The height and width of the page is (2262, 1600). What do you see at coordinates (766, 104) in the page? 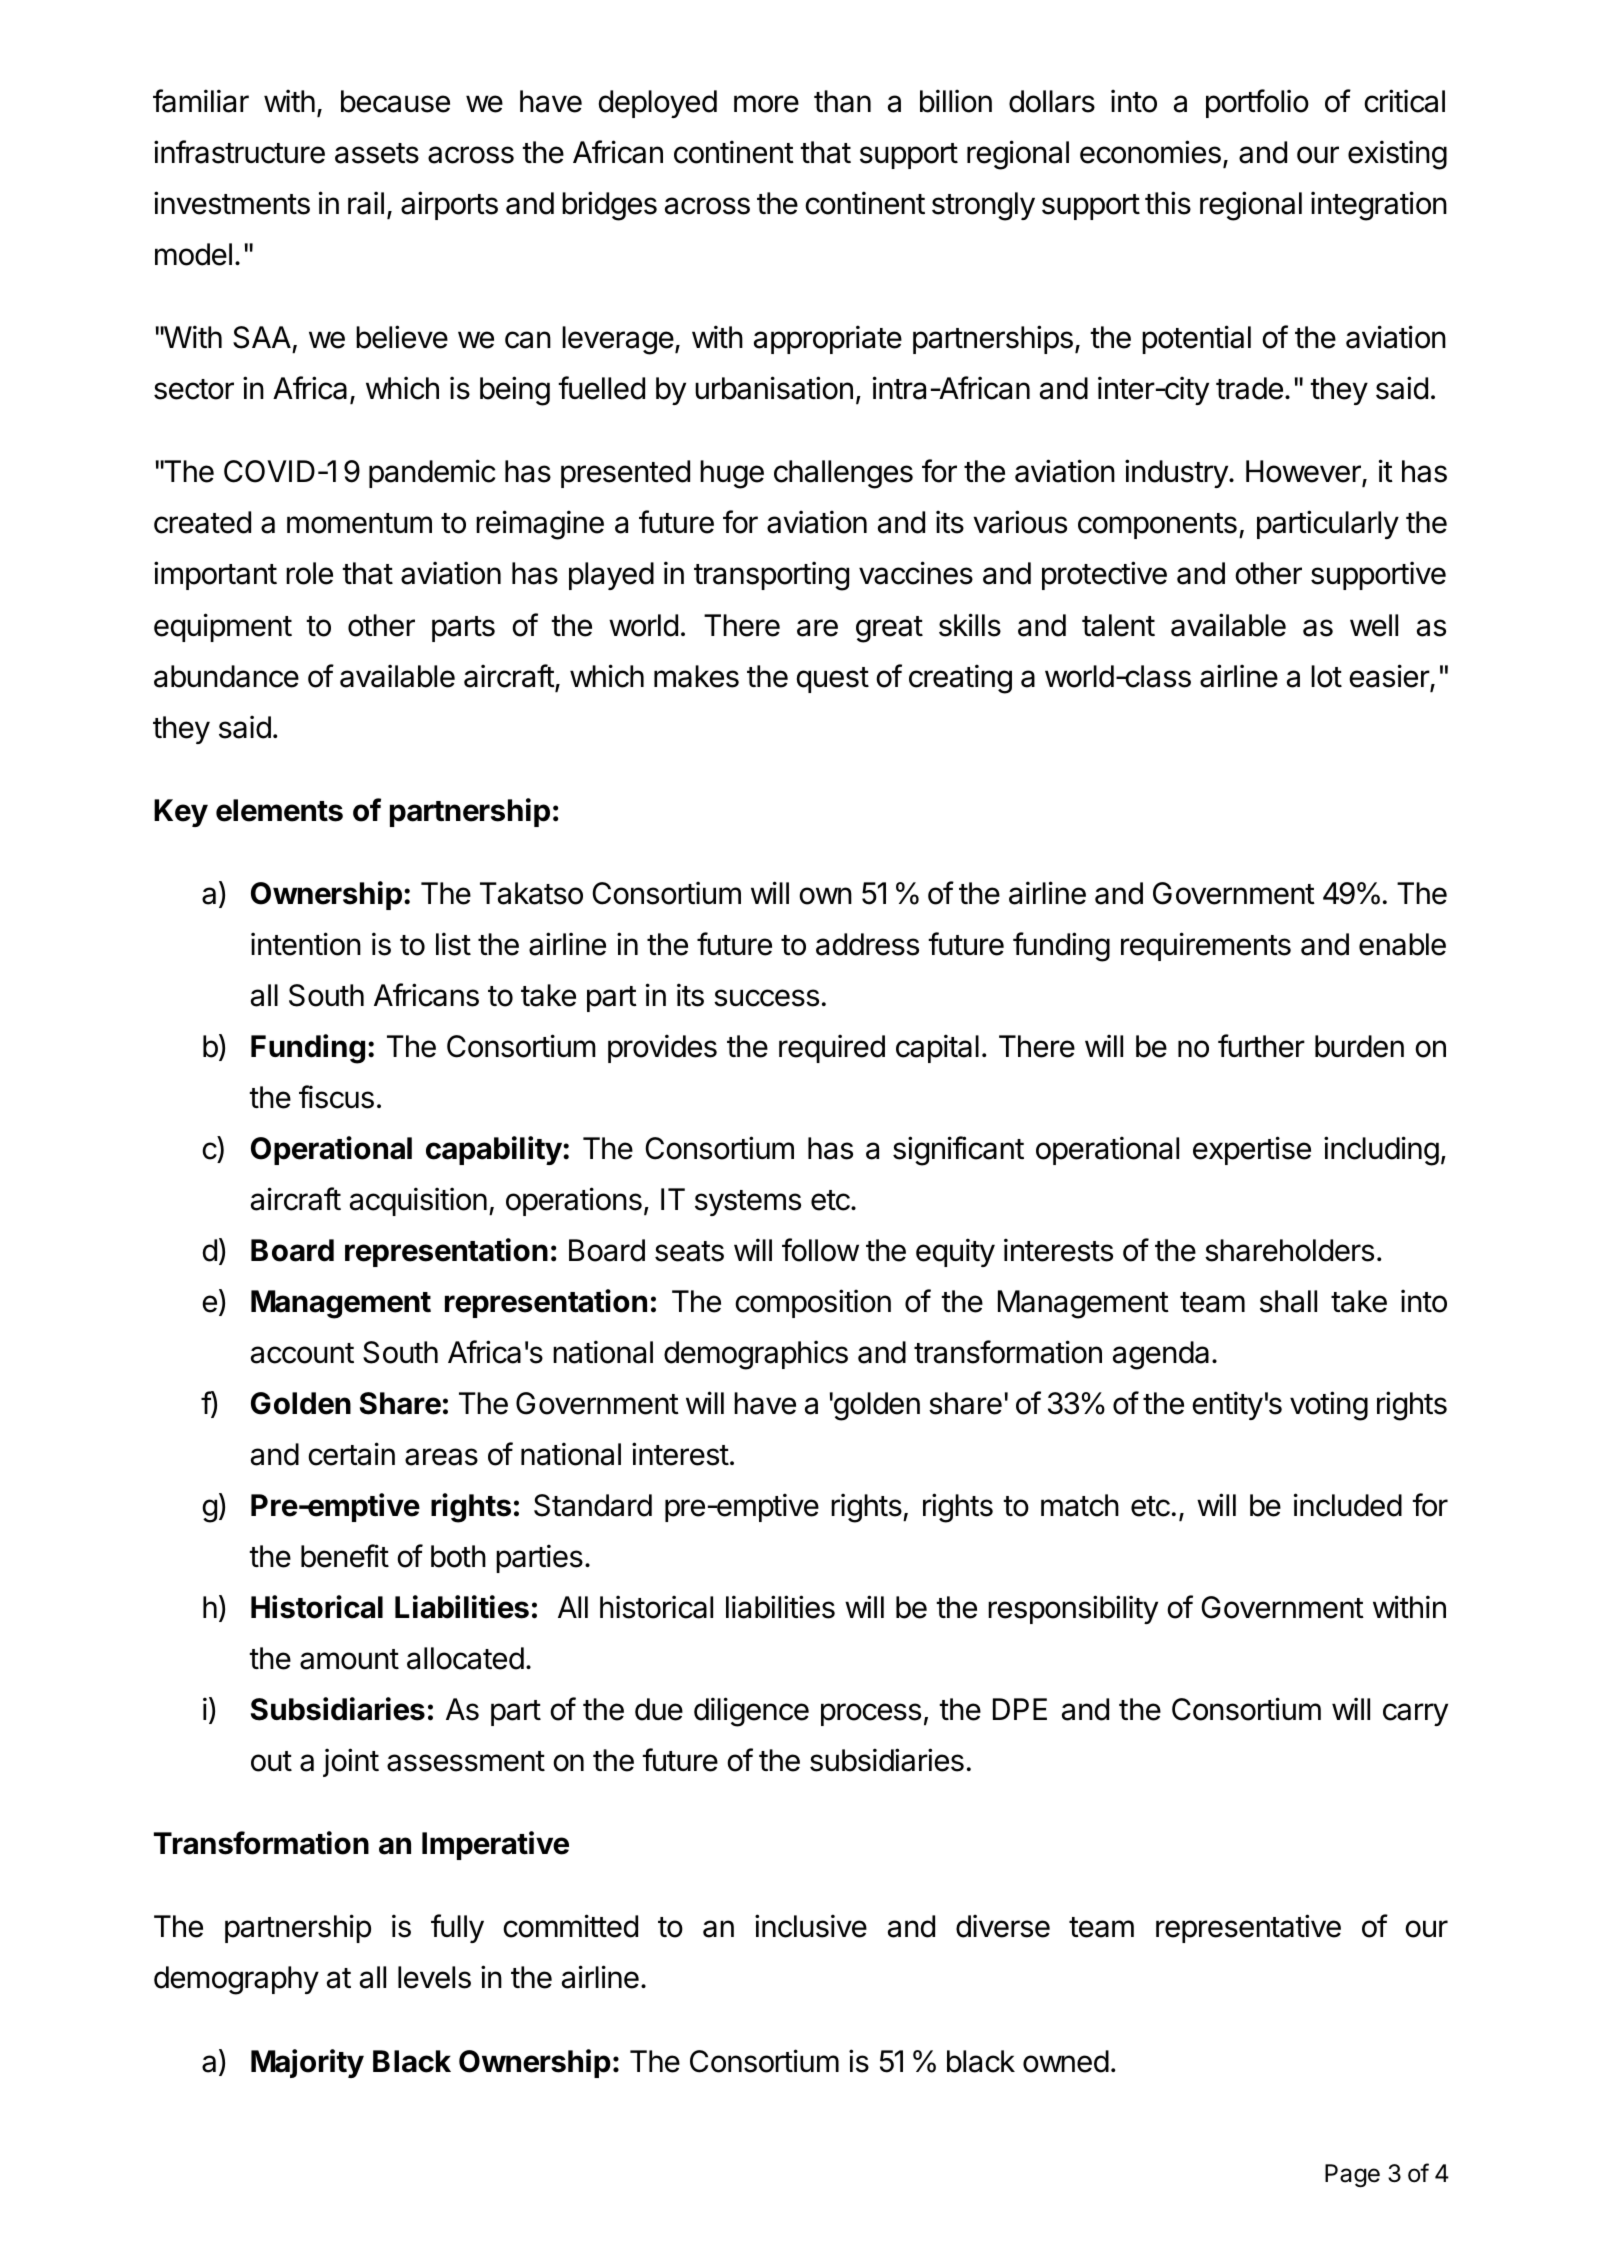
I see `more` at bounding box center [766, 104].
